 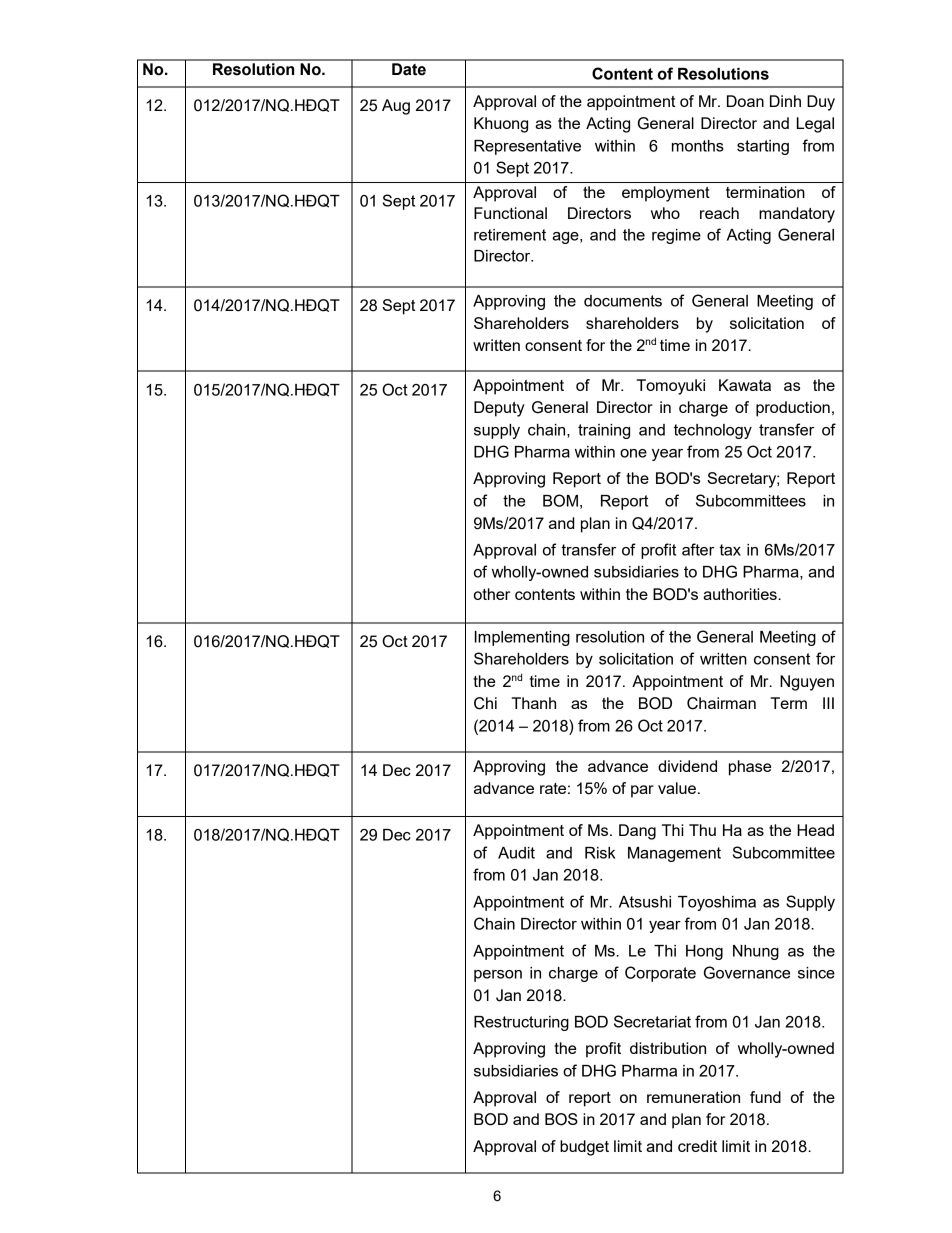 What do you see at coordinates (521, 1023) in the screenshot?
I see `Restructuring` at bounding box center [521, 1023].
